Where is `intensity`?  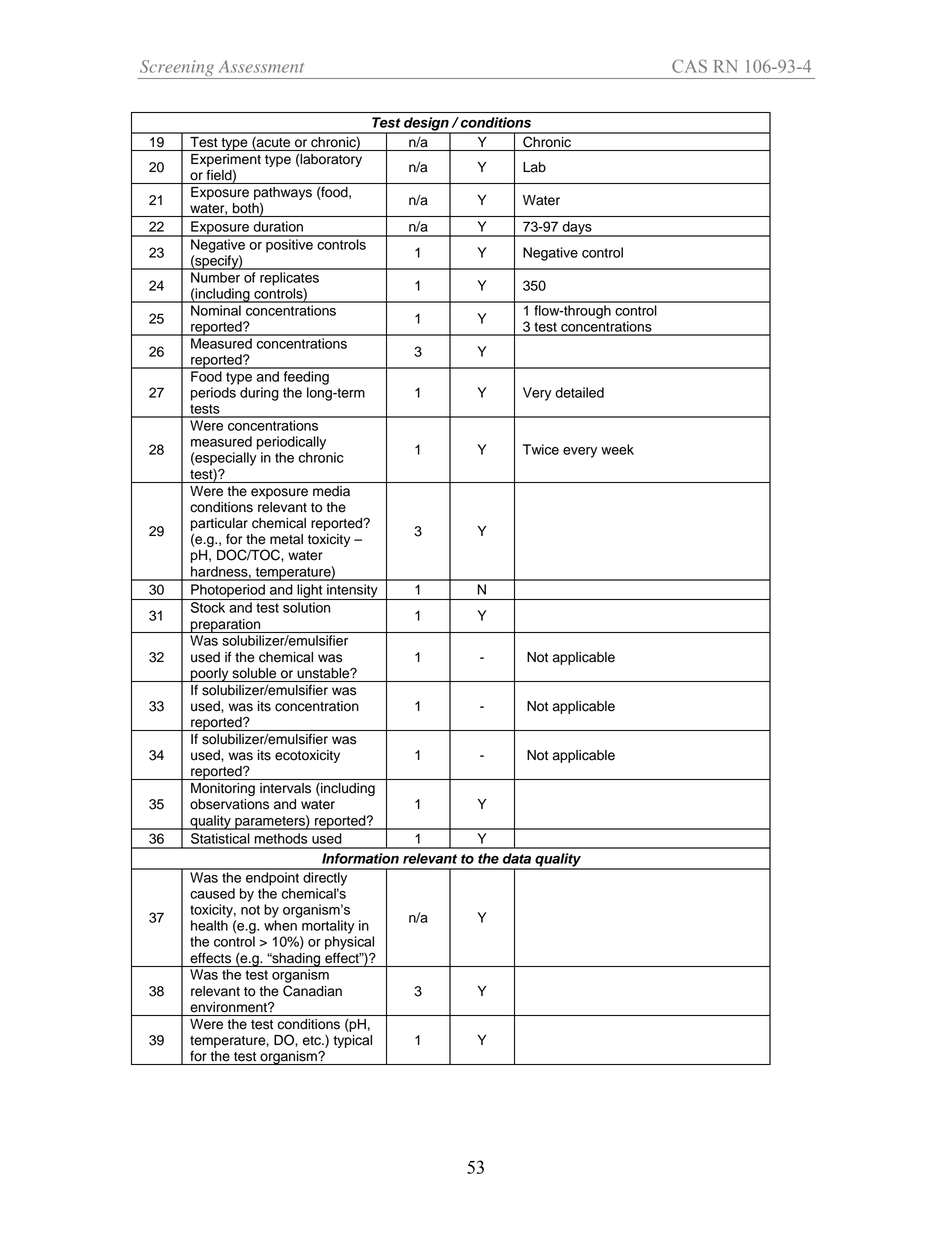
intensity is located at coordinates (352, 592).
